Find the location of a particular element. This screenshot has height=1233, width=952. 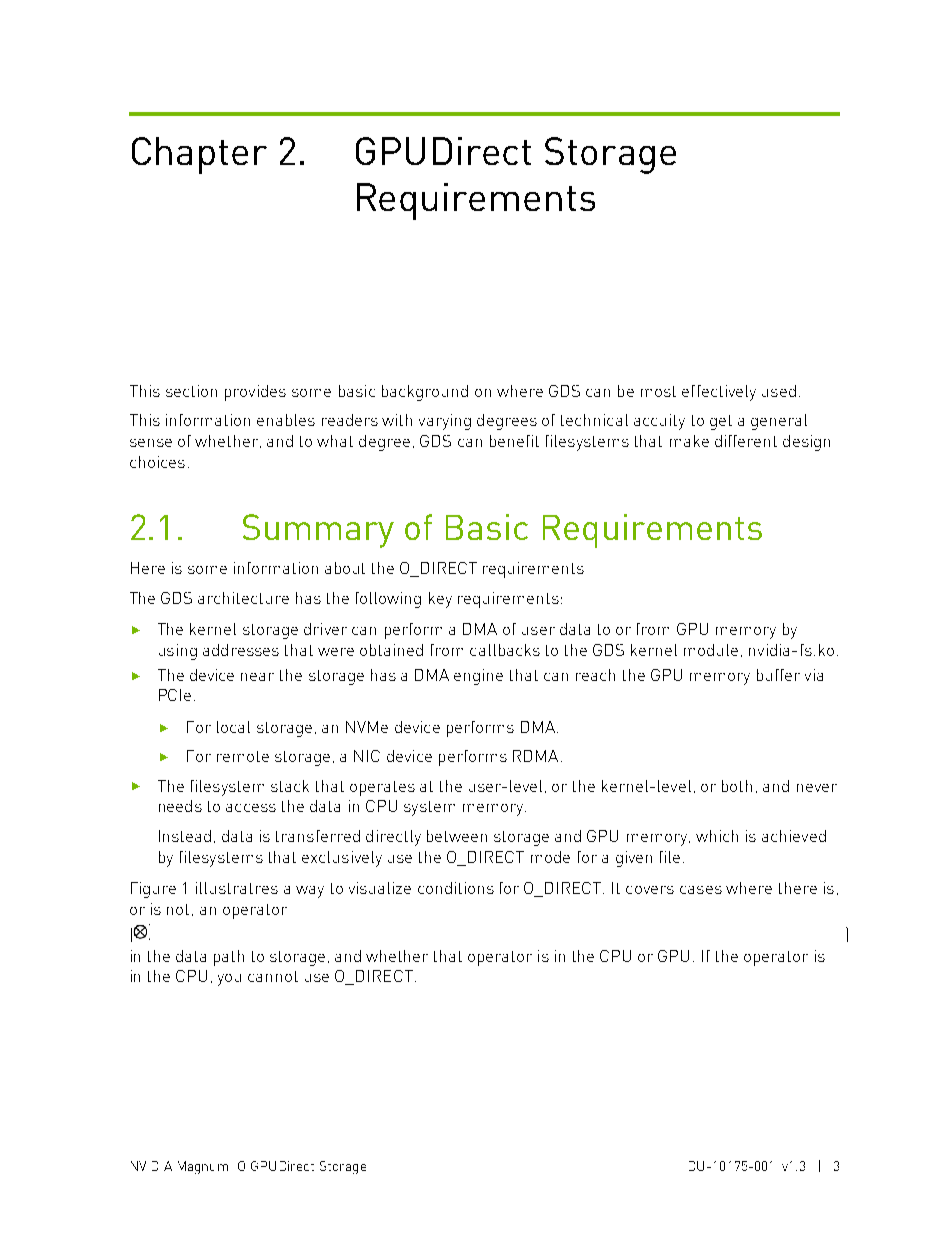

Chapter is located at coordinates (199, 155).
